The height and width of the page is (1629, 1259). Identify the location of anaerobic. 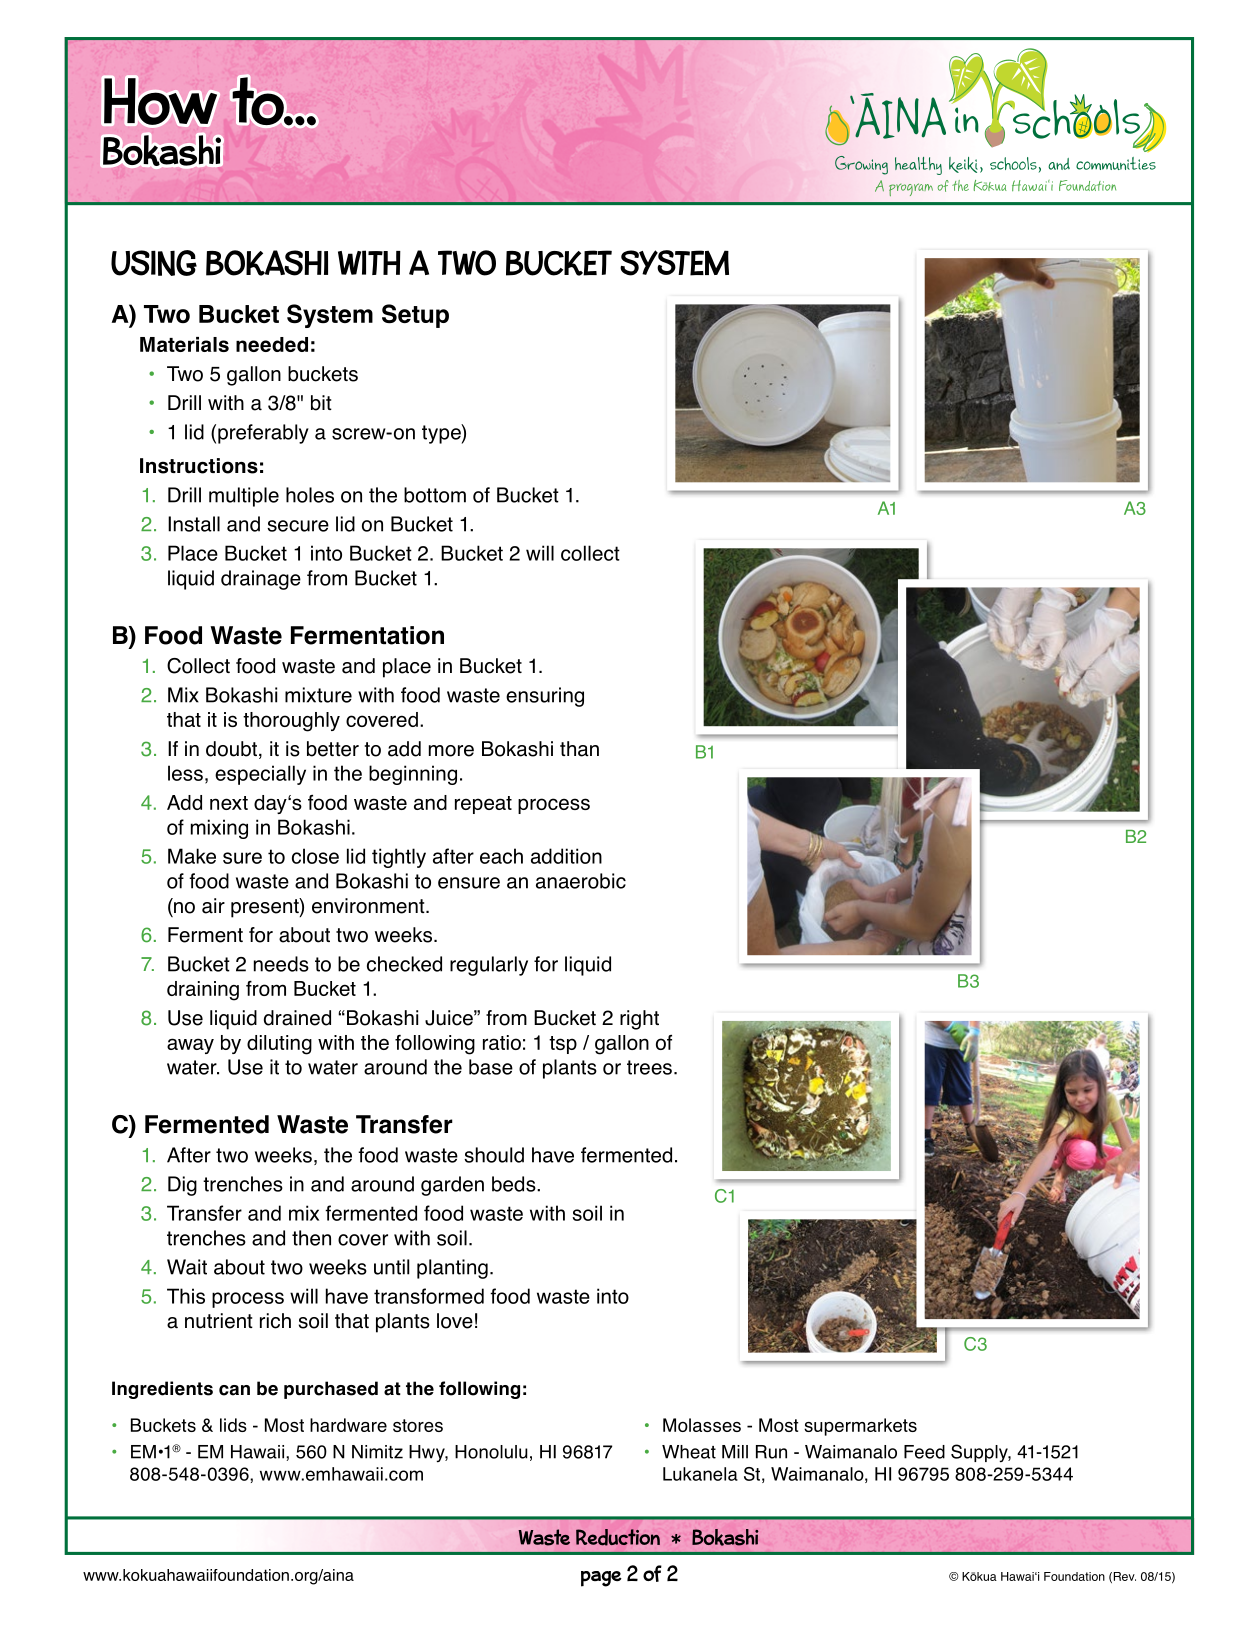
(581, 881).
